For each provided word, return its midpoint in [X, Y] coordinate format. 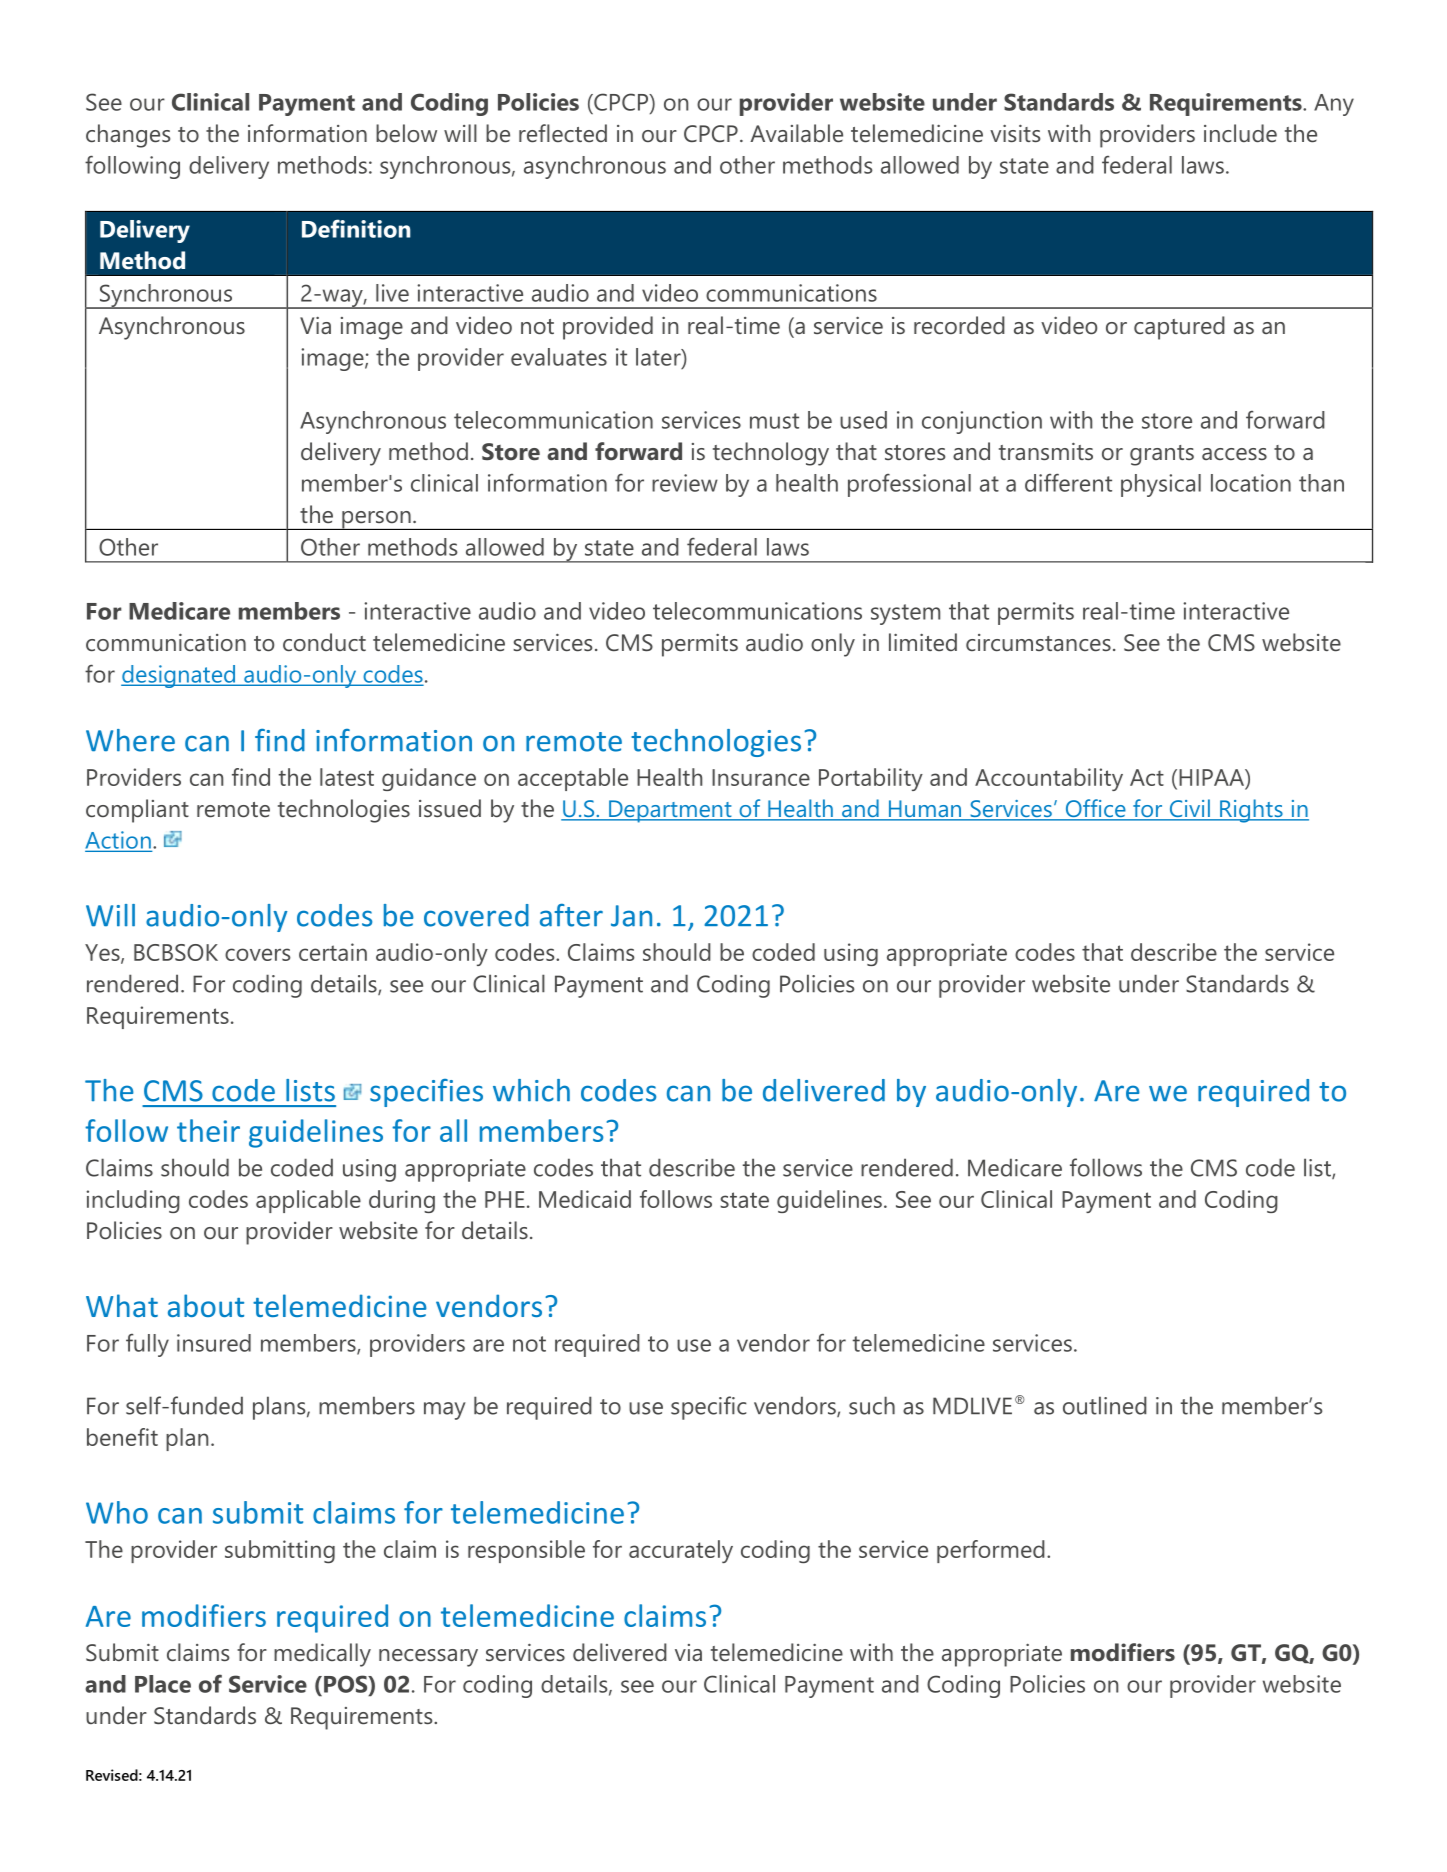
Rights [1251, 811]
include [1240, 133]
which [531, 1090]
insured [214, 1343]
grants [1162, 455]
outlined [1105, 1405]
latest [347, 777]
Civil [1189, 809]
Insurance [761, 777]
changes [128, 136]
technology [771, 454]
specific [709, 1408]
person [376, 520]
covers [258, 954]
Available [796, 133]
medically [322, 1655]
